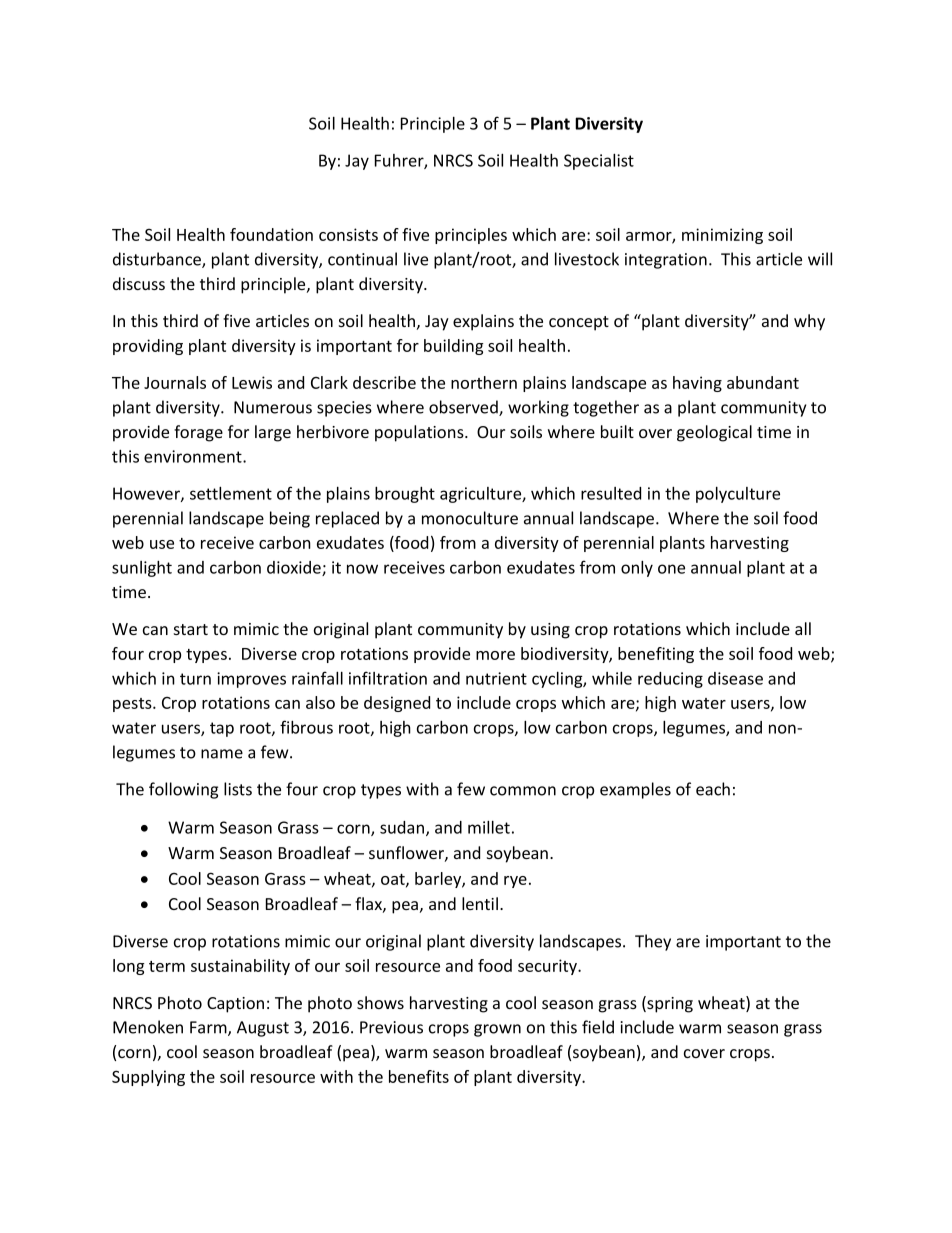 This image has width=952, height=1233. What do you see at coordinates (722, 236) in the image?
I see `minimizing` at bounding box center [722, 236].
